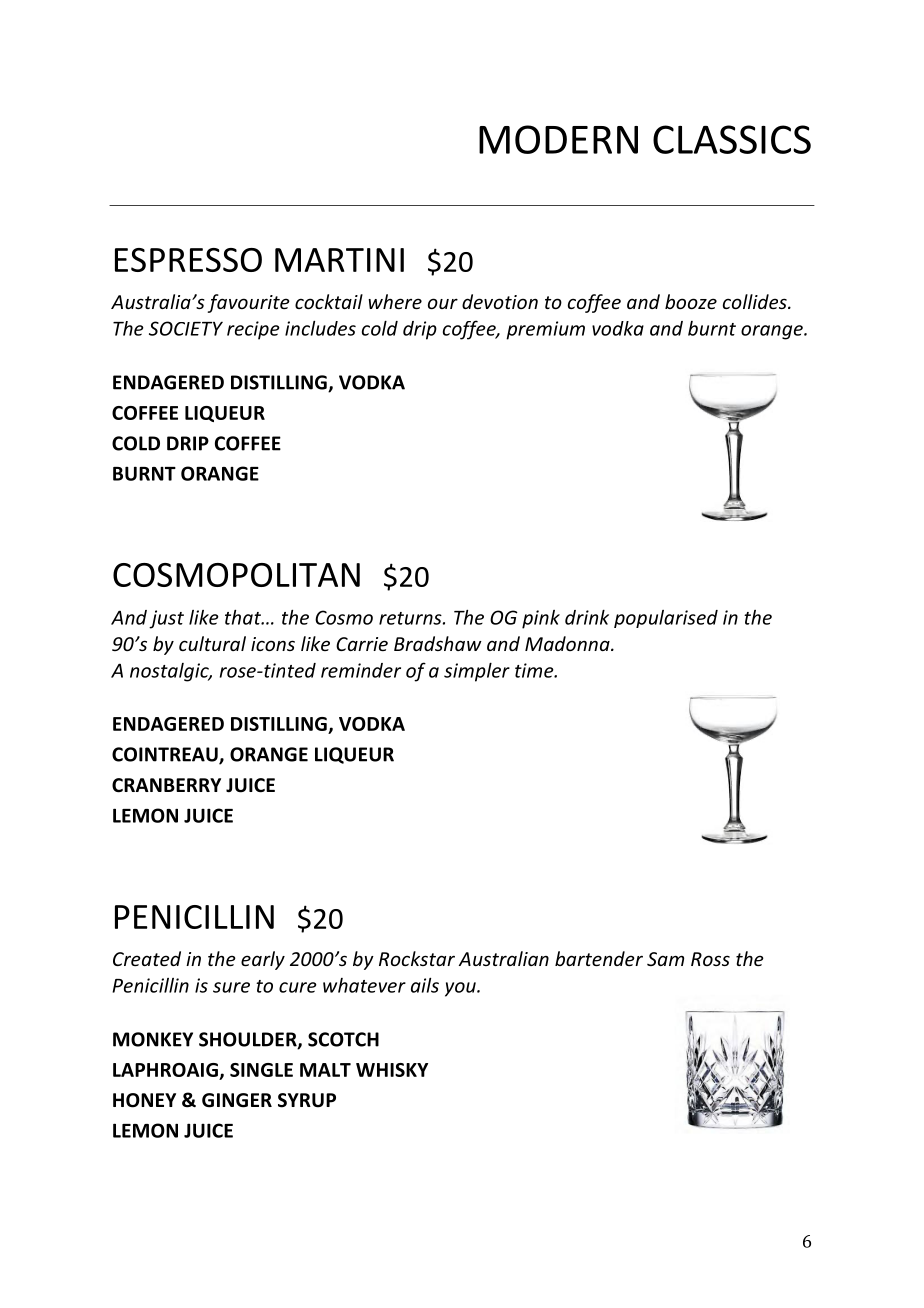 The image size is (924, 1308). What do you see at coordinates (261, 1070) in the screenshot?
I see `SINGLE` at bounding box center [261, 1070].
